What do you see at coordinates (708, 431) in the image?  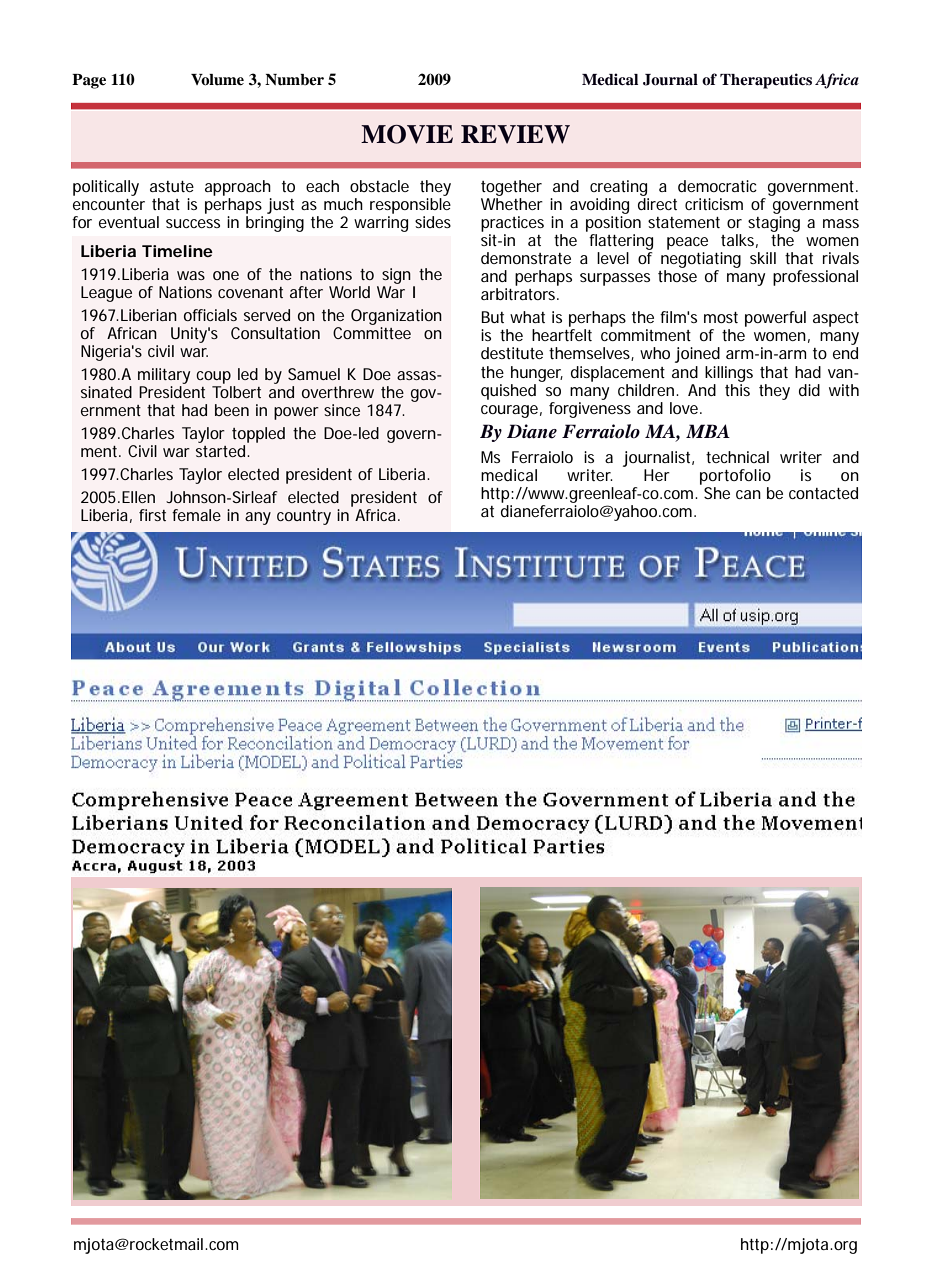 I see `MBA` at bounding box center [708, 431].
